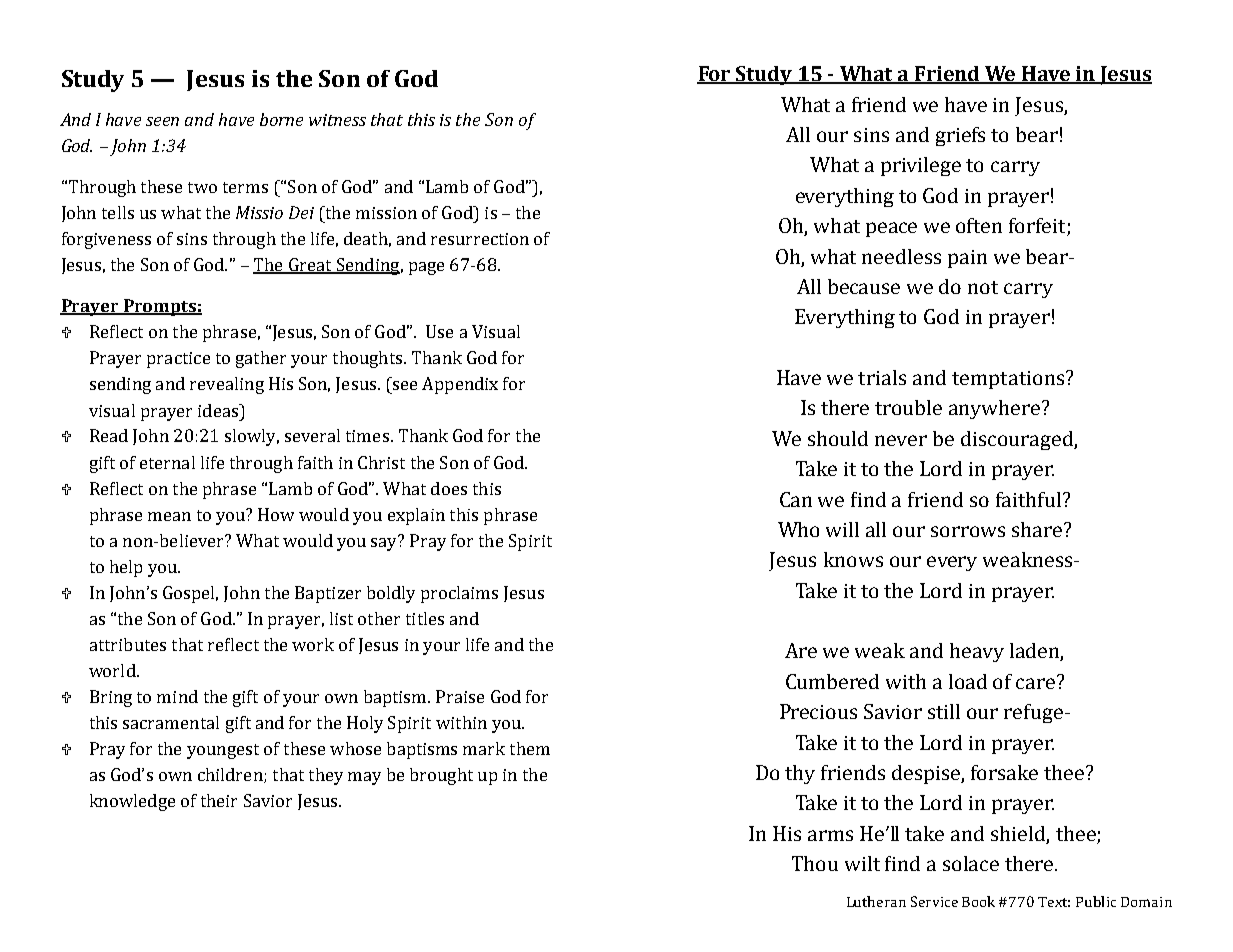 This page has width=1233, height=952. Describe the element at coordinates (480, 239) in the page. I see `resurrection` at that location.
